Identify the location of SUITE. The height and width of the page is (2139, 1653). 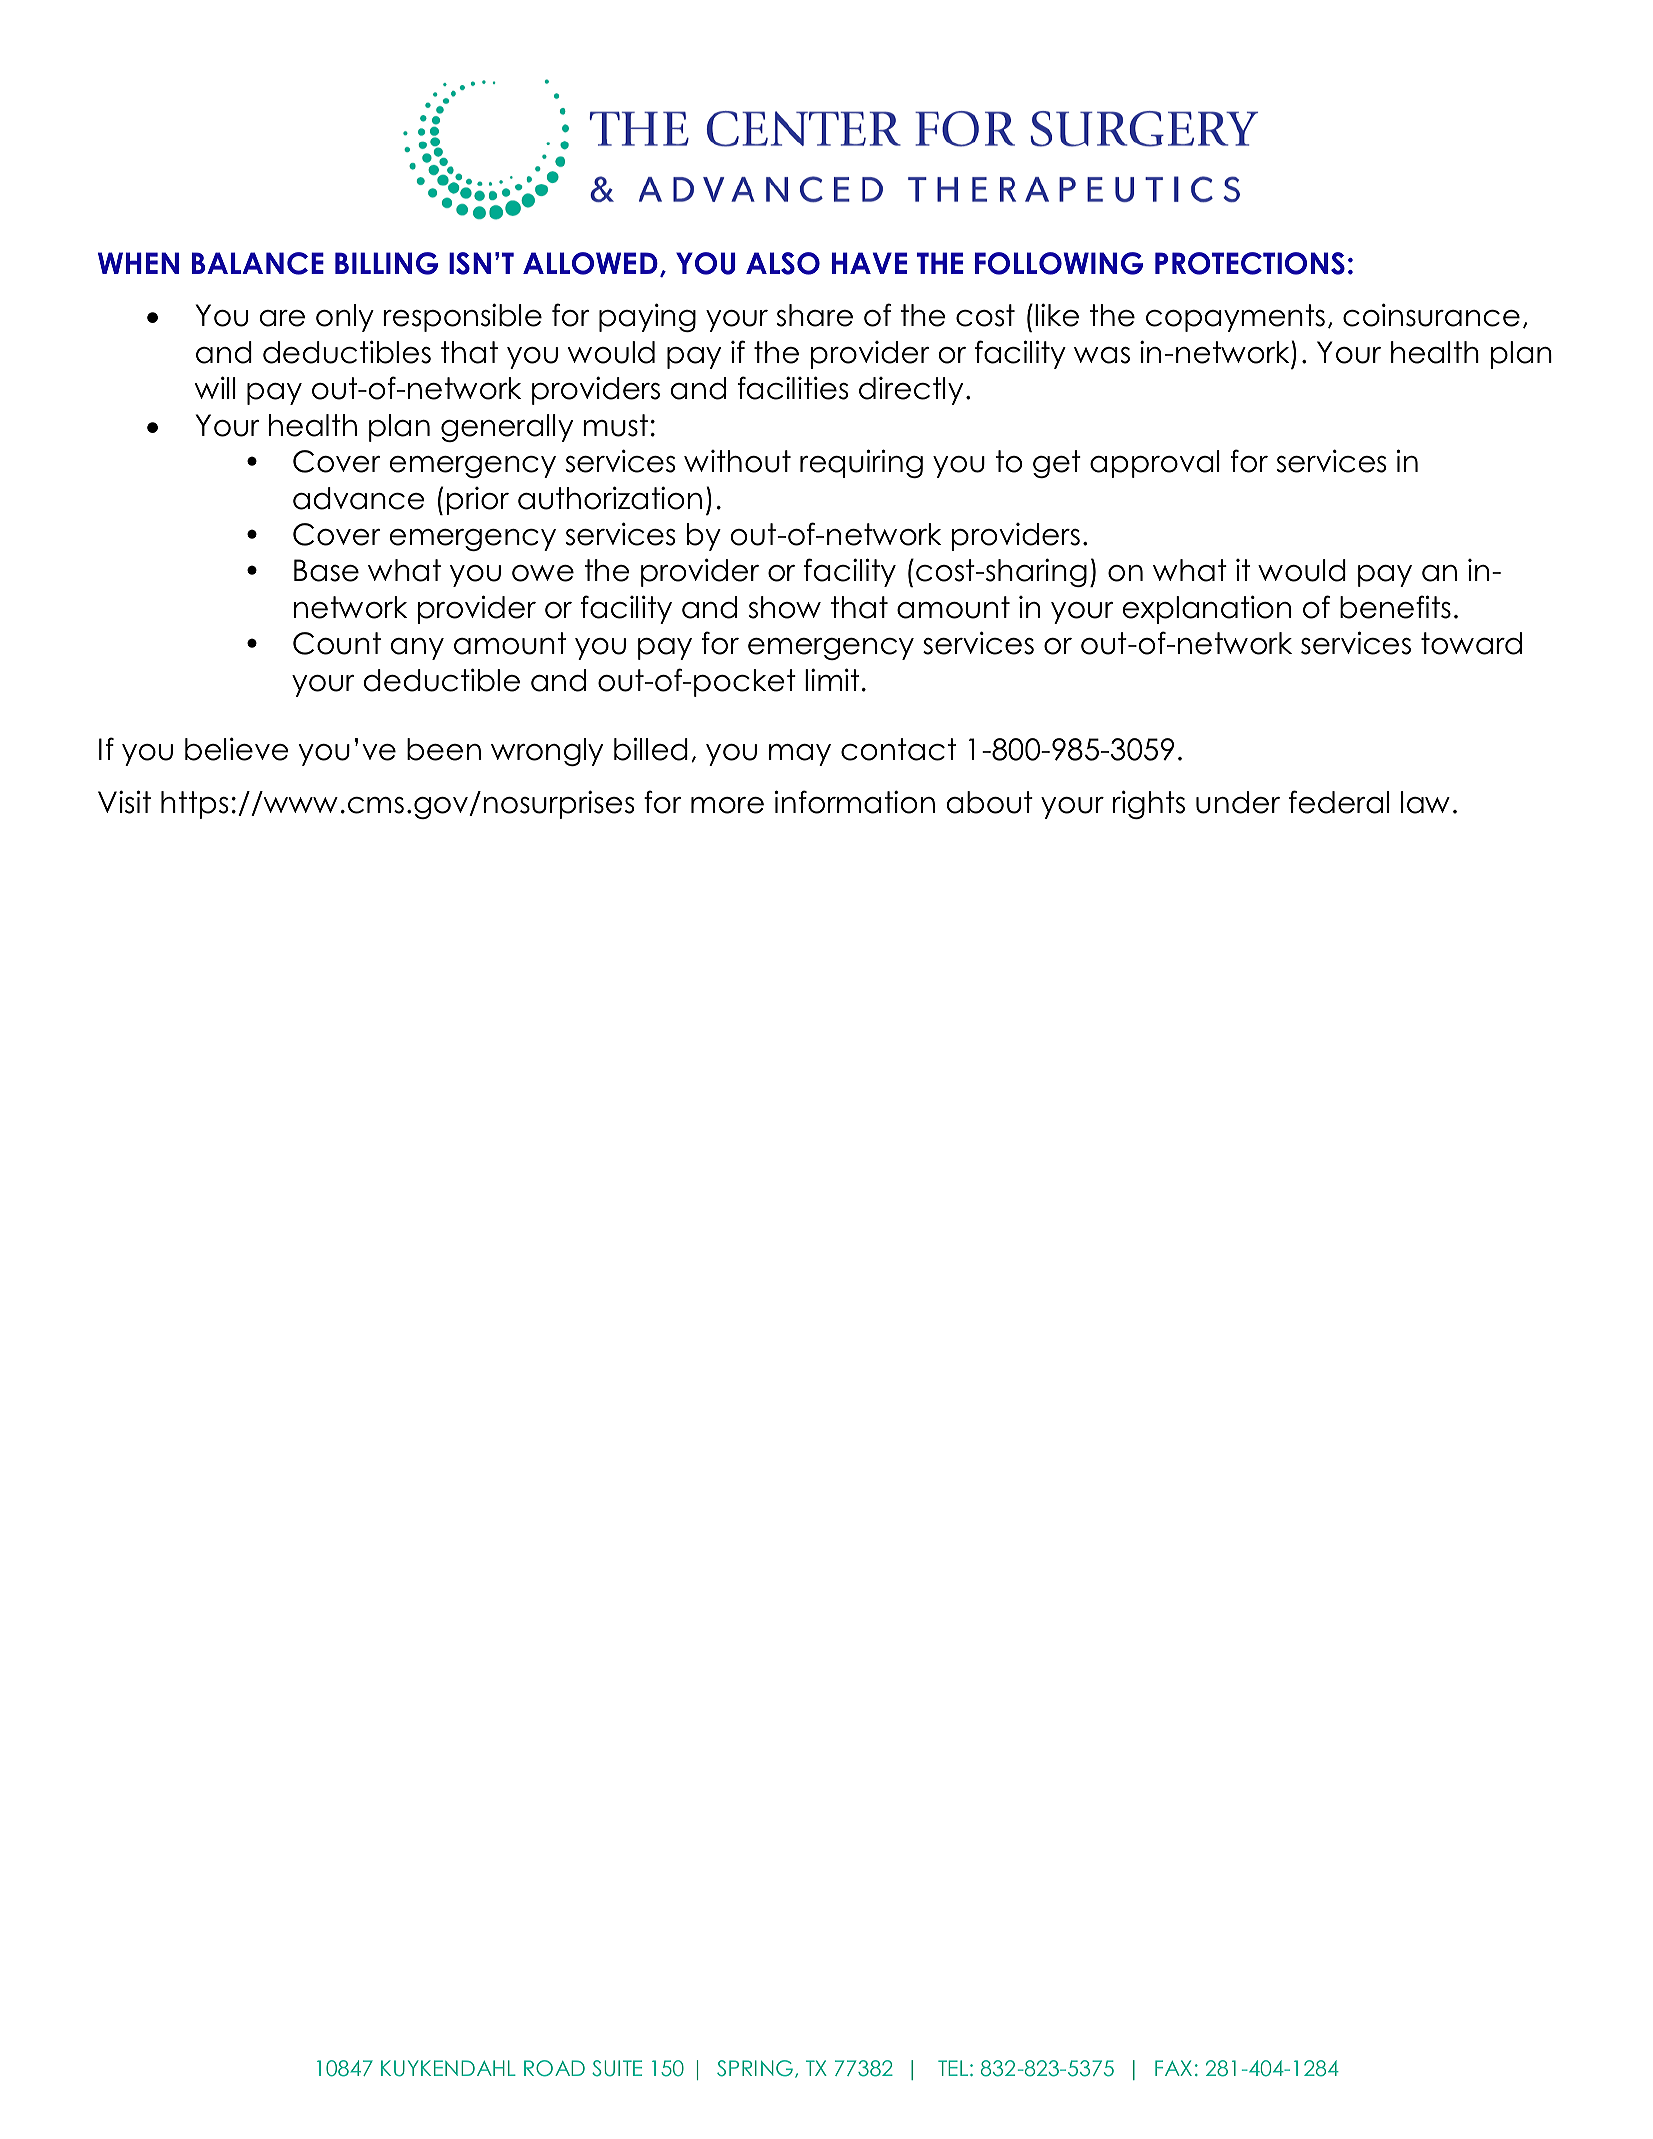
(617, 2068).
